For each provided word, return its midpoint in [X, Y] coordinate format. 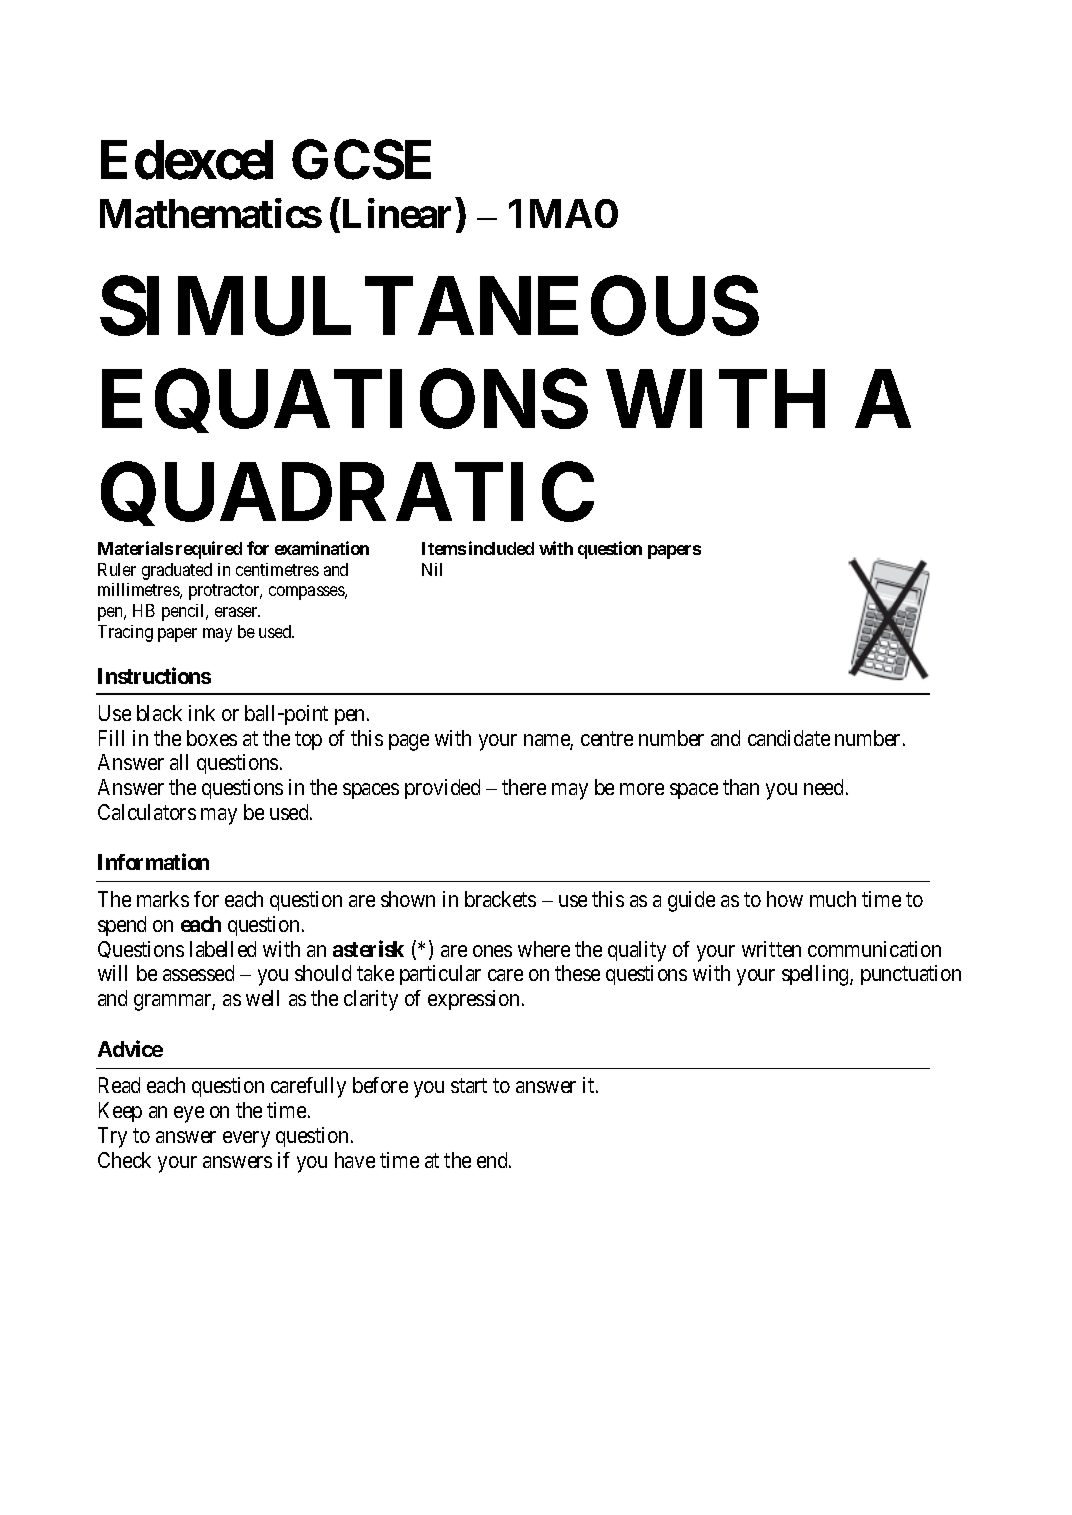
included [501, 548]
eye [189, 1114]
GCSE [361, 160]
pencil [185, 612]
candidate [789, 738]
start [469, 1086]
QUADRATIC [347, 494]
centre [607, 738]
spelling [816, 975]
